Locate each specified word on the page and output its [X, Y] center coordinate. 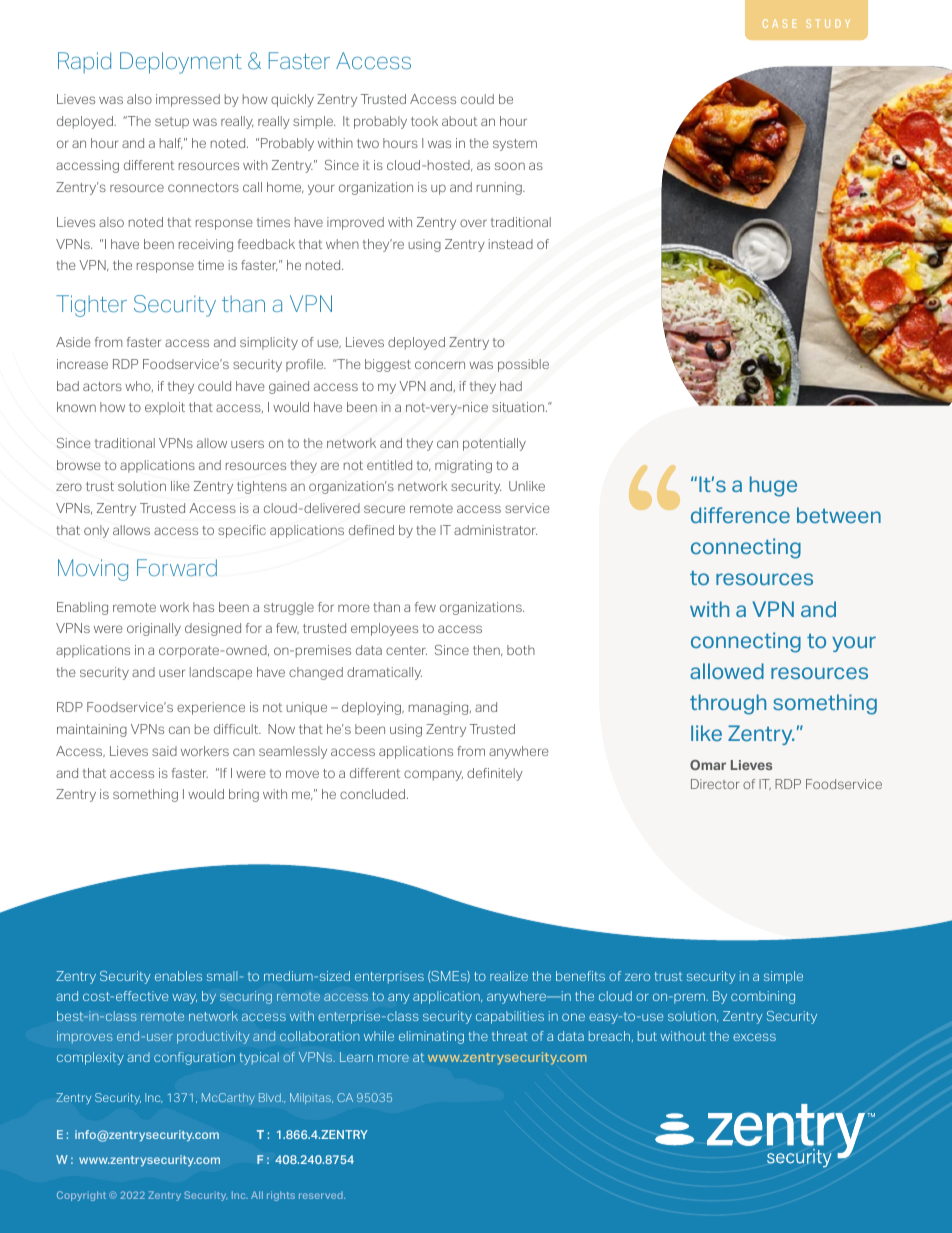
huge [773, 486]
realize [509, 976]
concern [440, 365]
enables [178, 976]
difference [740, 515]
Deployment [181, 63]
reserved [322, 1195]
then [487, 650]
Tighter [91, 306]
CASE [780, 23]
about [459, 121]
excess [754, 1037]
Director [715, 784]
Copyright [81, 1196]
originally [154, 629]
